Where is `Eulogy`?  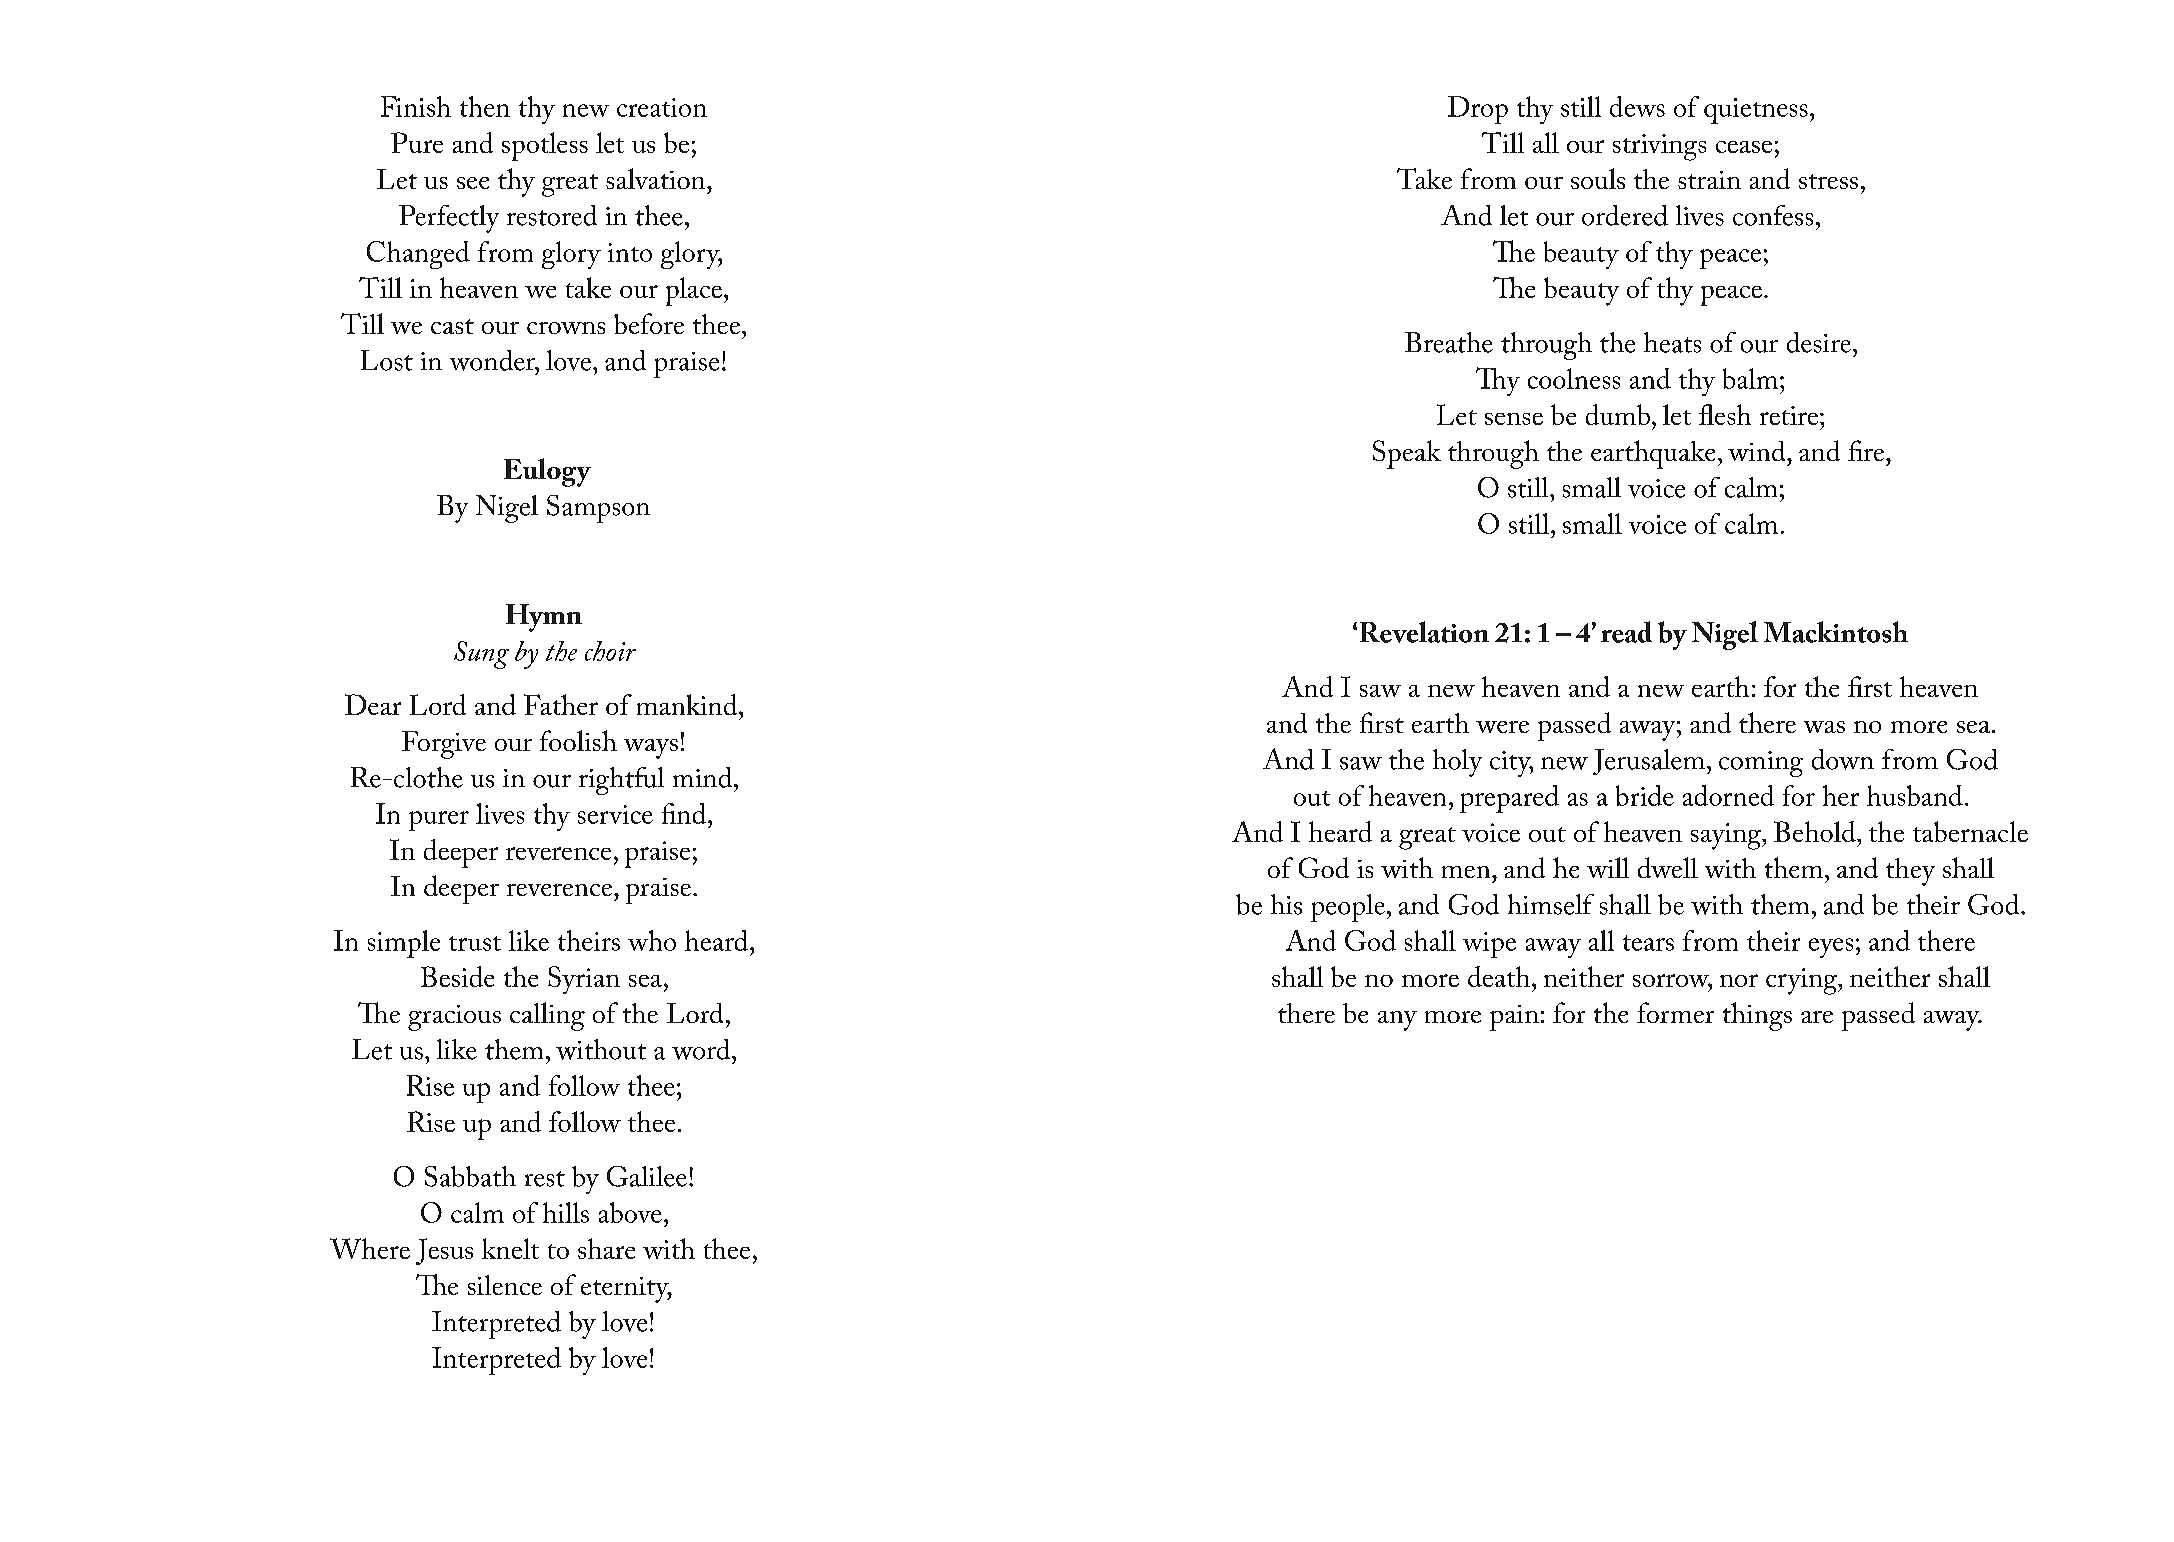
Eulogy is located at coordinates (547, 472).
